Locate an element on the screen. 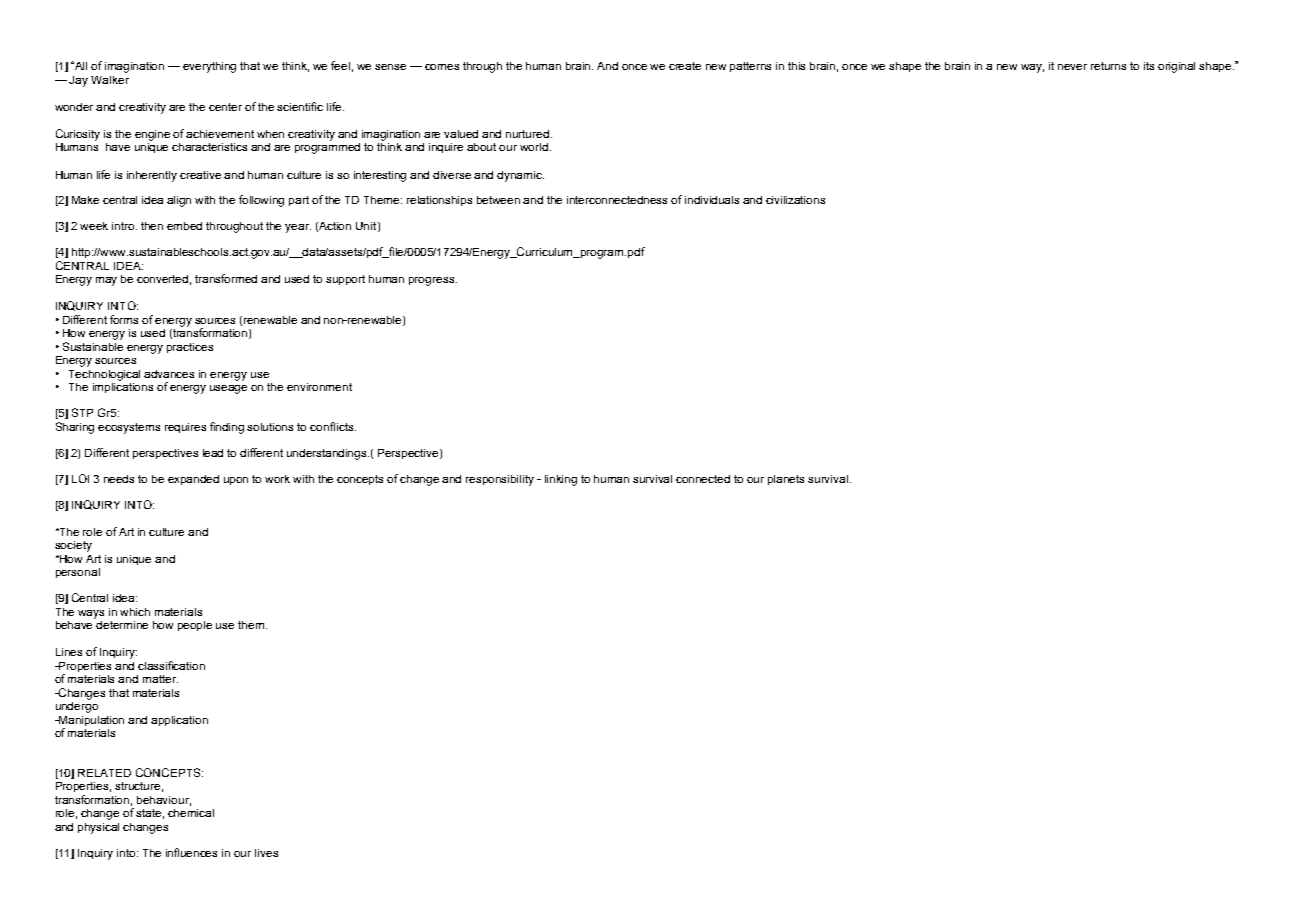 The width and height of the screenshot is (1308, 924). RELATED is located at coordinates (104, 773).
